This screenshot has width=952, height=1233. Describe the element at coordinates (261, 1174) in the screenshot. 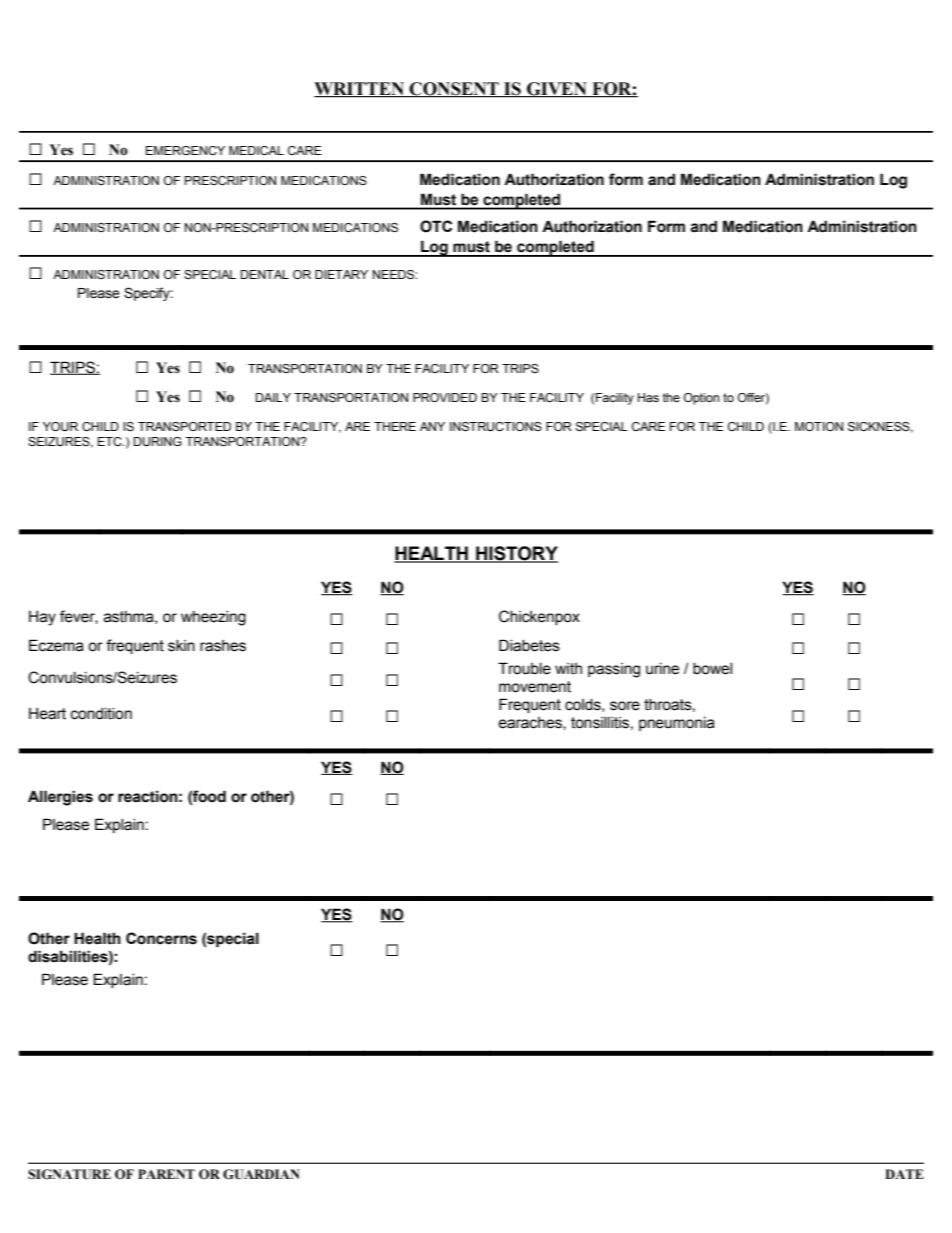

I see `GUARDIAN` at that location.
